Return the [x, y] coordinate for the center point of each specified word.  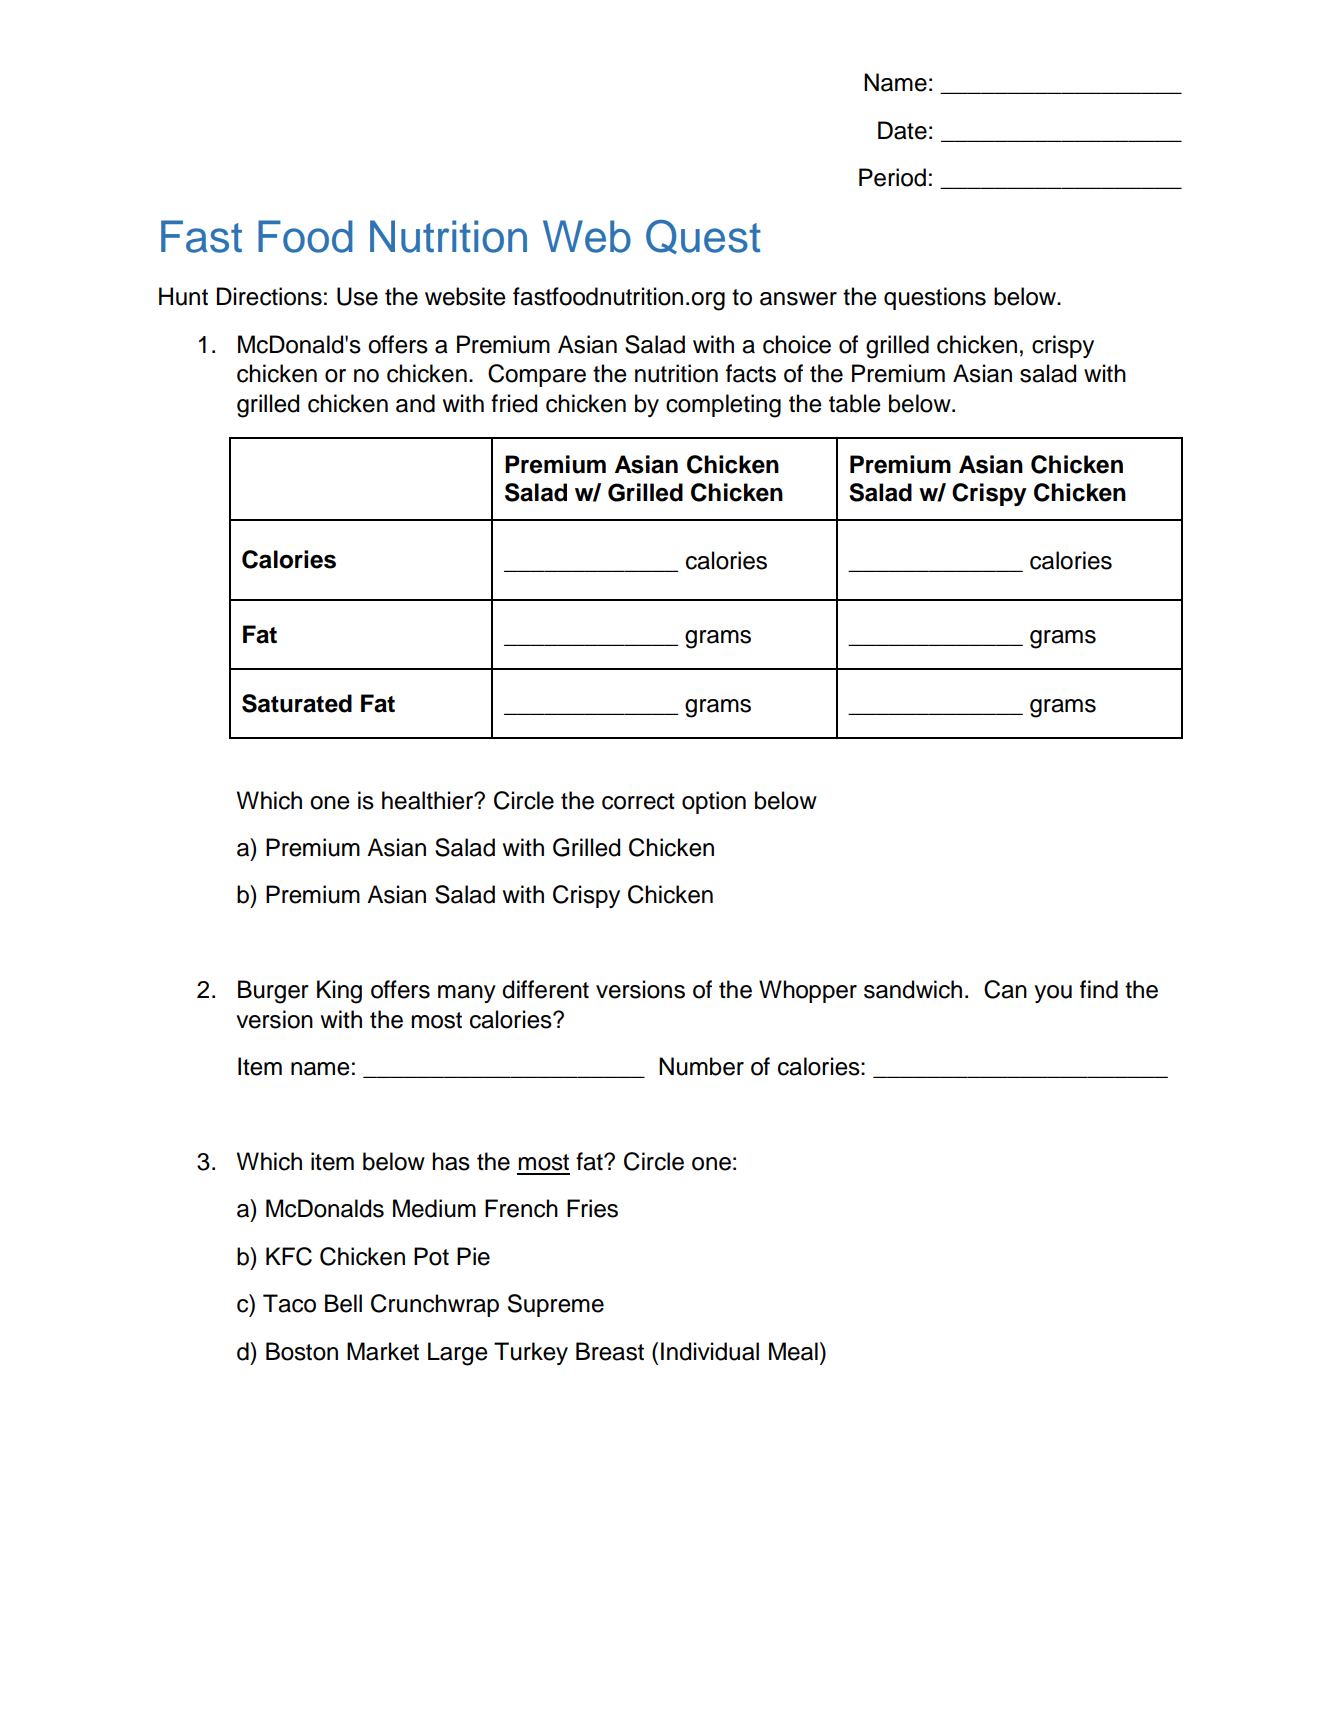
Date [902, 130]
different [545, 989]
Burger [273, 992]
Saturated [297, 703]
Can [1005, 989]
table [855, 403]
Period [892, 177]
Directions [269, 296]
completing [723, 406]
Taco [289, 1303]
